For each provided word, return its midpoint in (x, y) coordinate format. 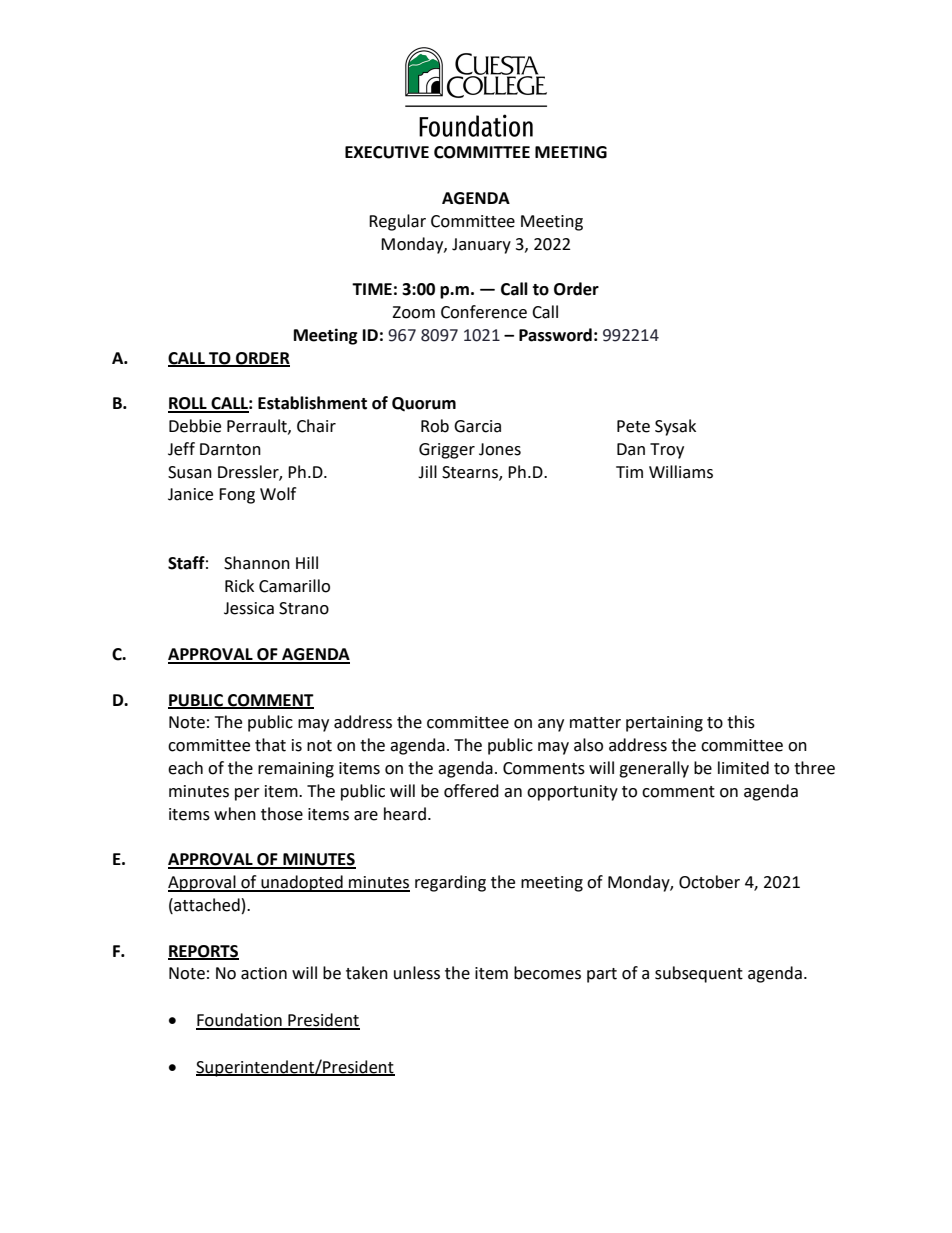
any (551, 725)
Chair (316, 426)
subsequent (699, 974)
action (264, 973)
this (741, 722)
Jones (500, 449)
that (270, 745)
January (481, 246)
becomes (547, 973)
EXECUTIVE (387, 152)
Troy (667, 451)
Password (555, 335)
